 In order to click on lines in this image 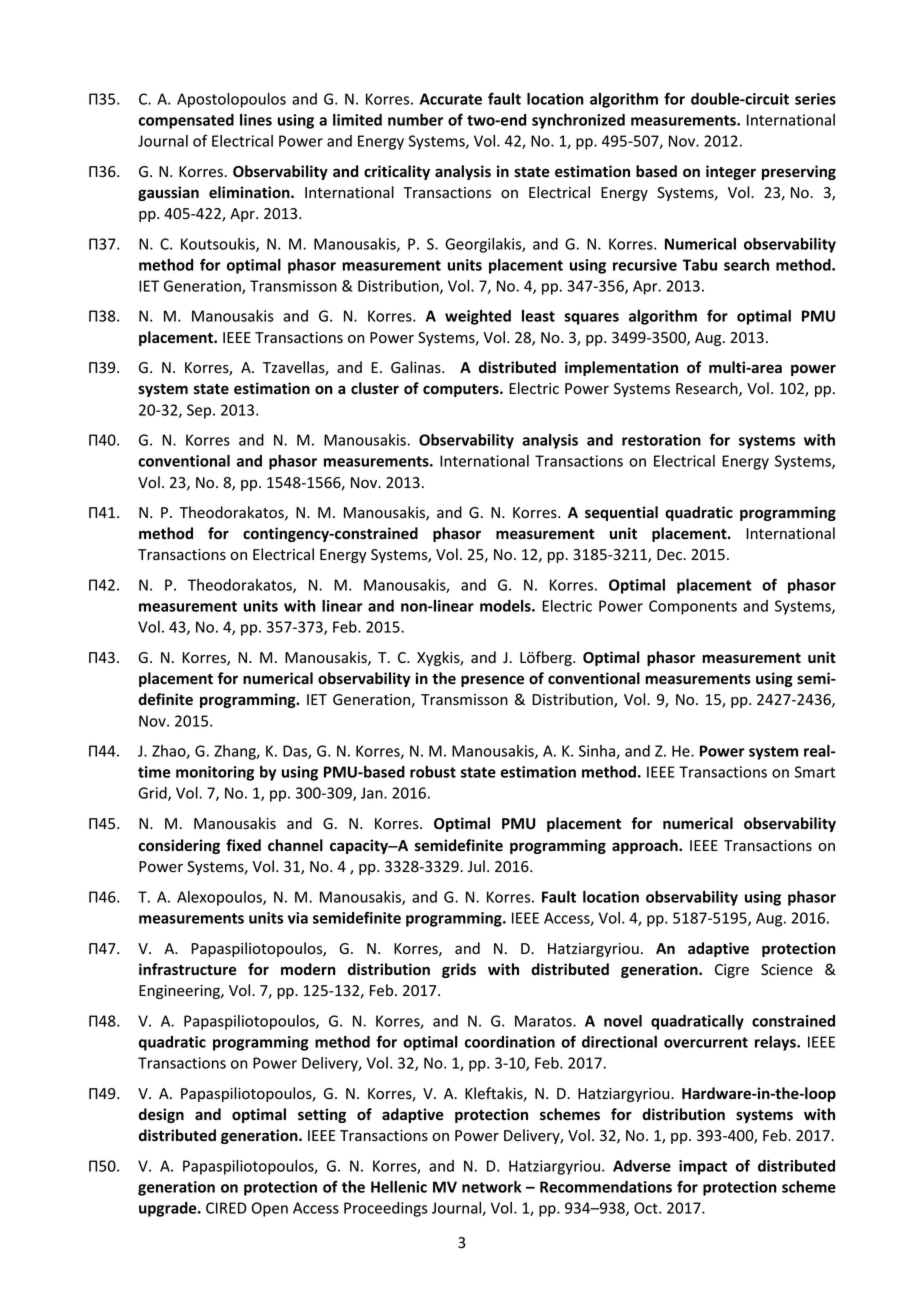, I will do `click(256, 120)`.
